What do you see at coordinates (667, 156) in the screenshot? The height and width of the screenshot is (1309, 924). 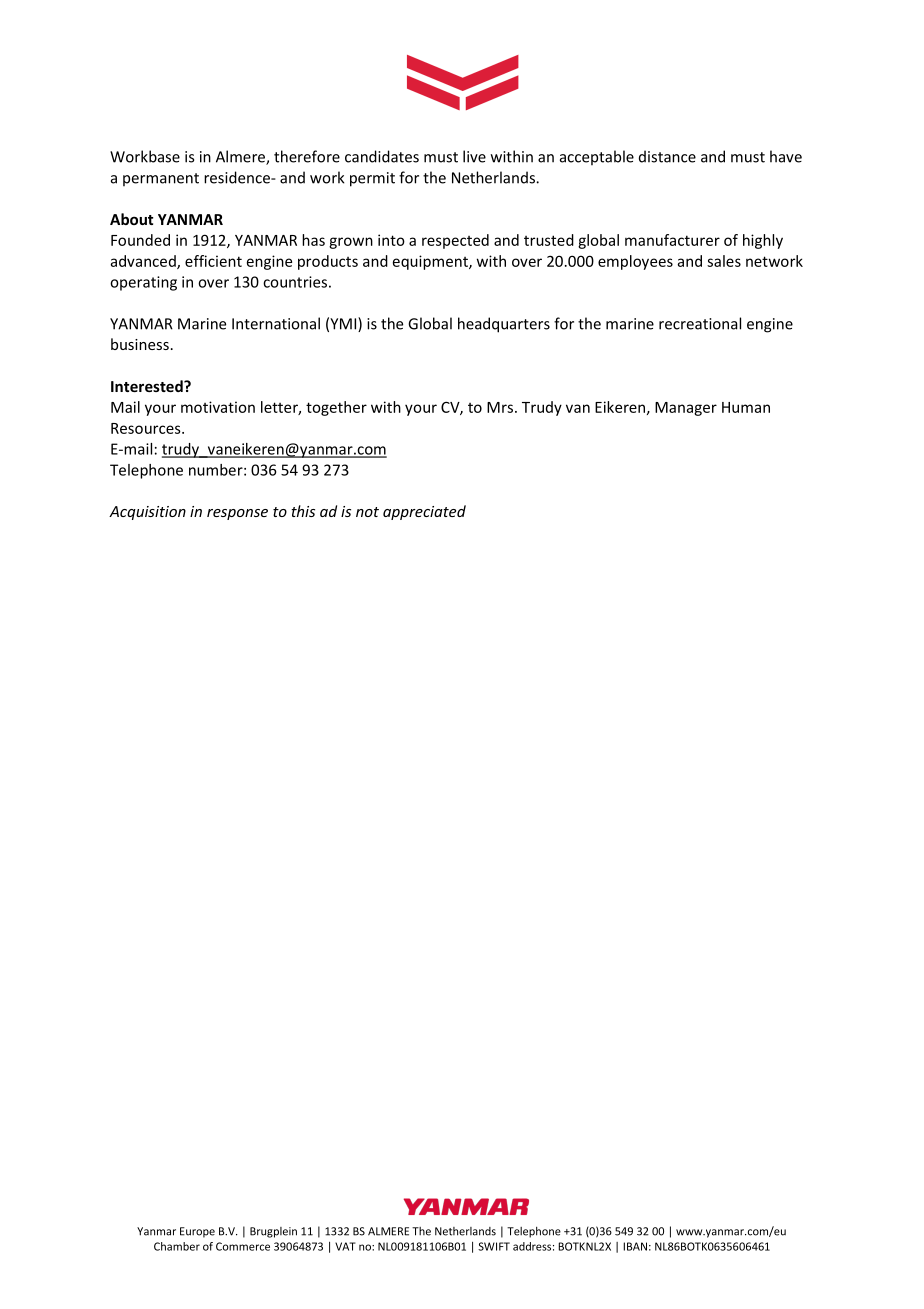 I see `distance` at bounding box center [667, 156].
